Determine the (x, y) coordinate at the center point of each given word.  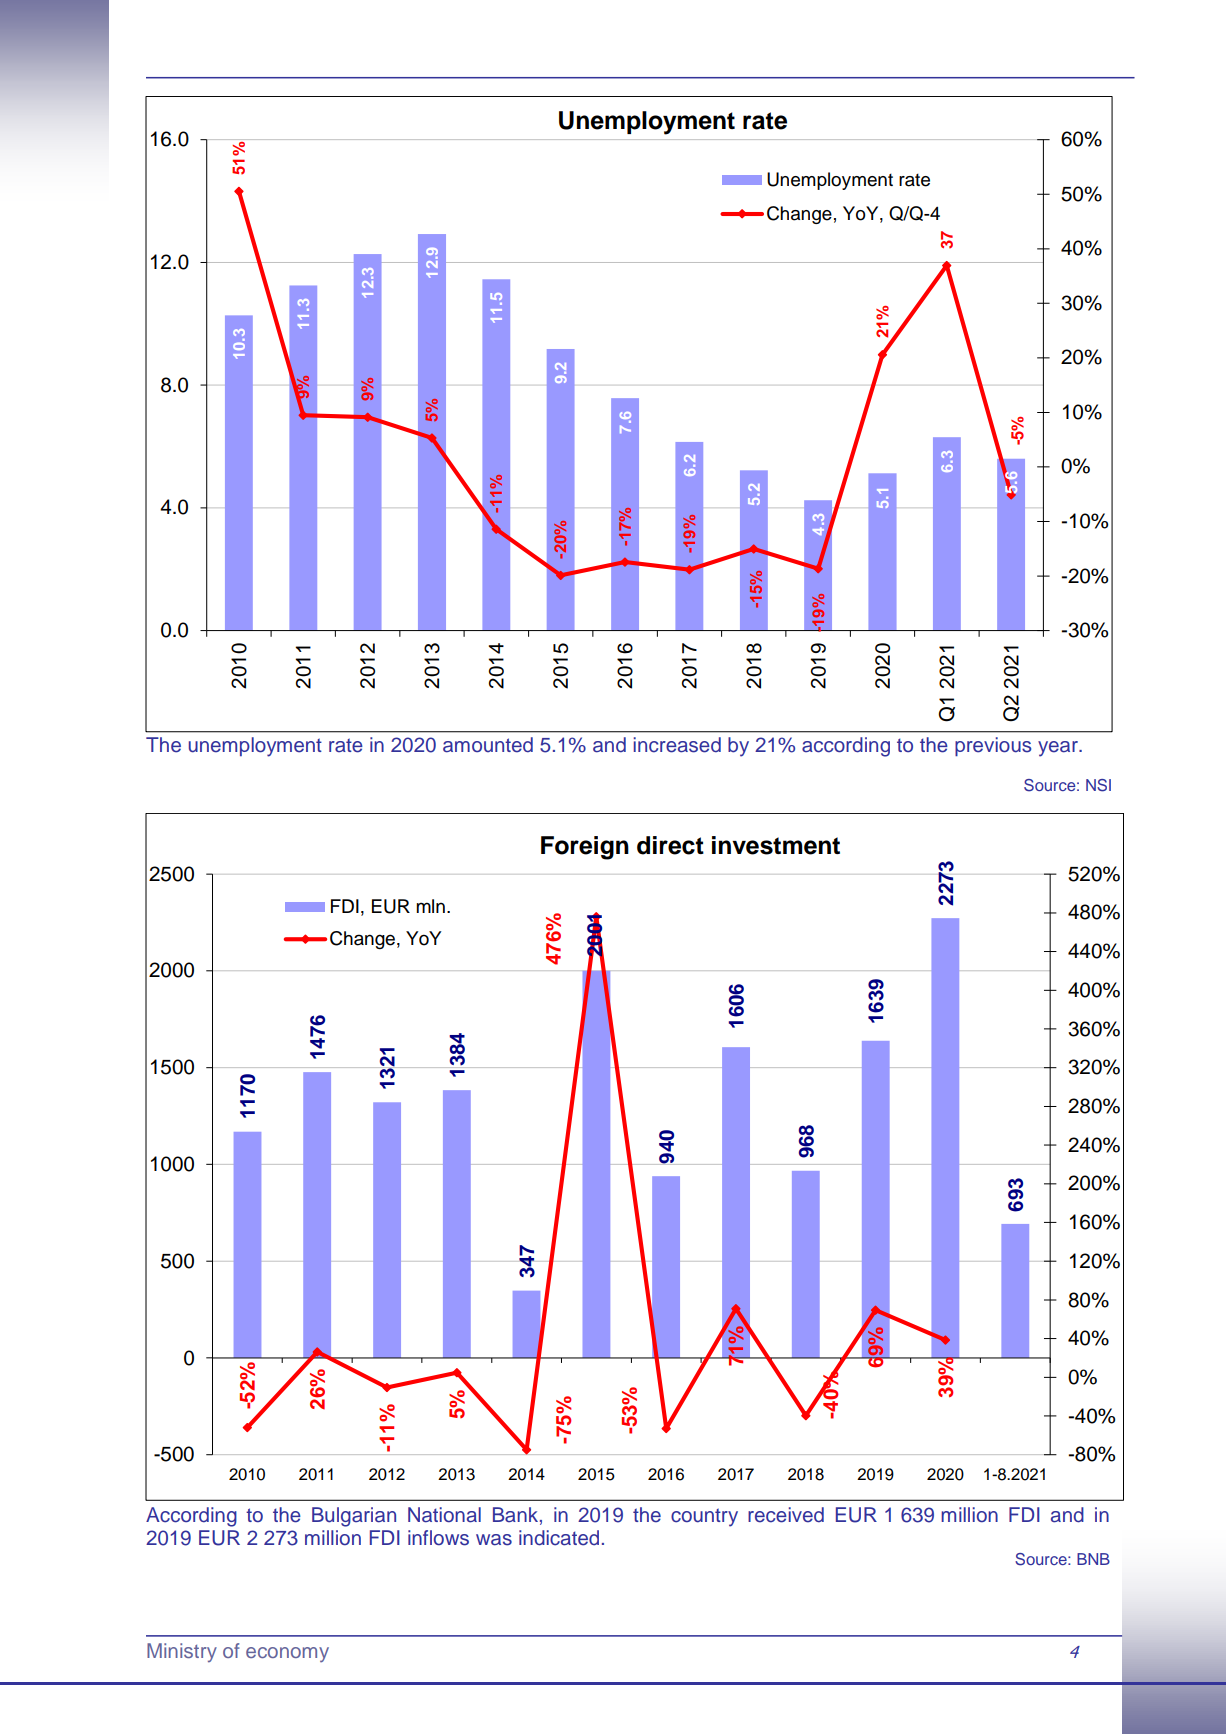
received (786, 1515)
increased (677, 745)
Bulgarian (354, 1517)
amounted (488, 745)
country (704, 1517)
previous (993, 746)
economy (287, 1654)
